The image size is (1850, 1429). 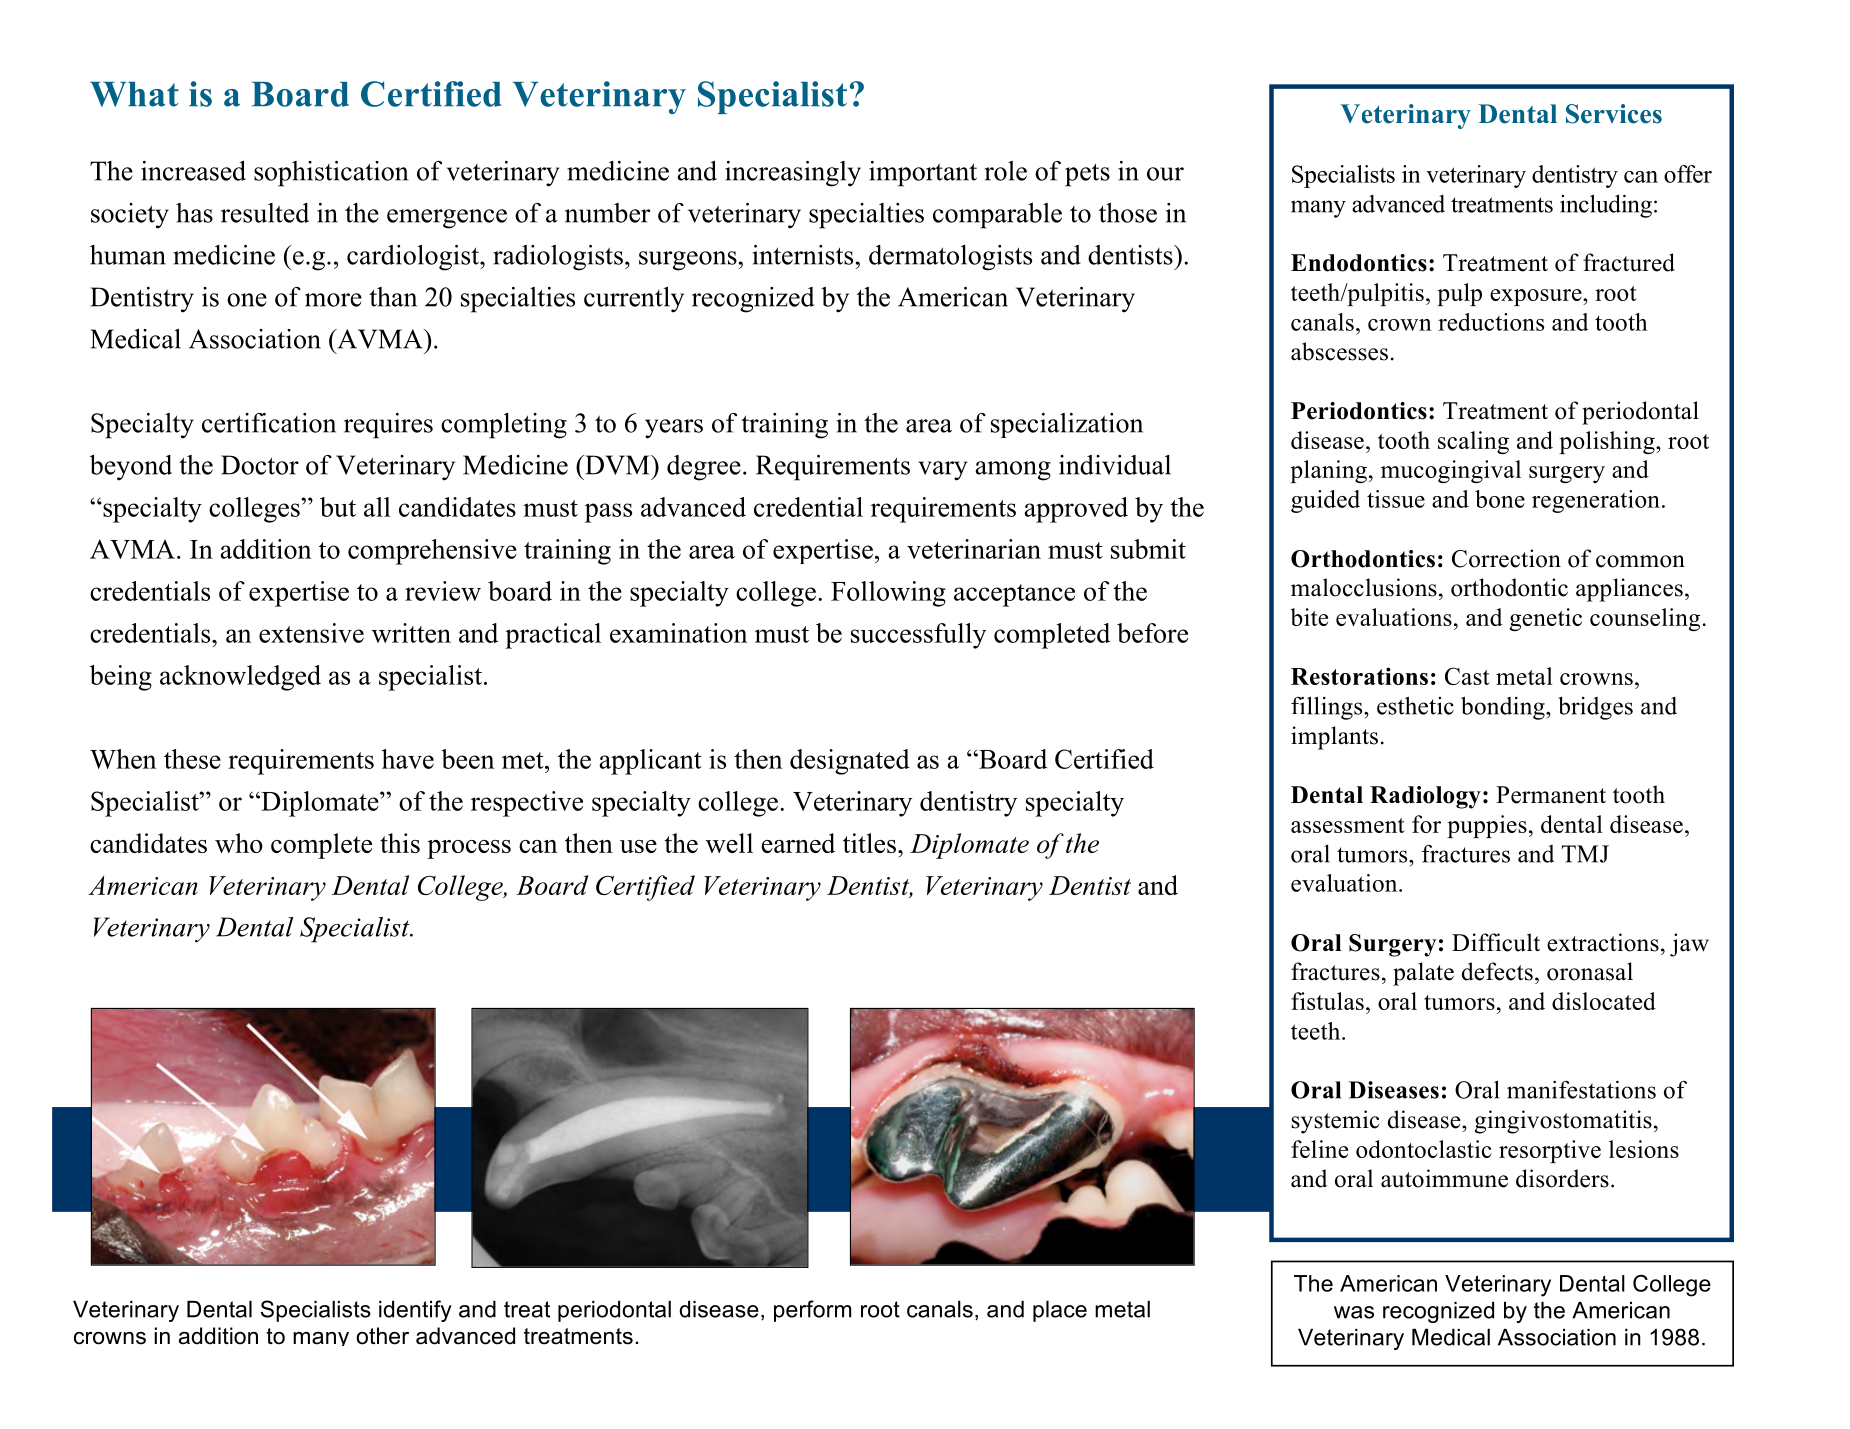 What do you see at coordinates (1496, 942) in the page?
I see `Difficult` at bounding box center [1496, 942].
